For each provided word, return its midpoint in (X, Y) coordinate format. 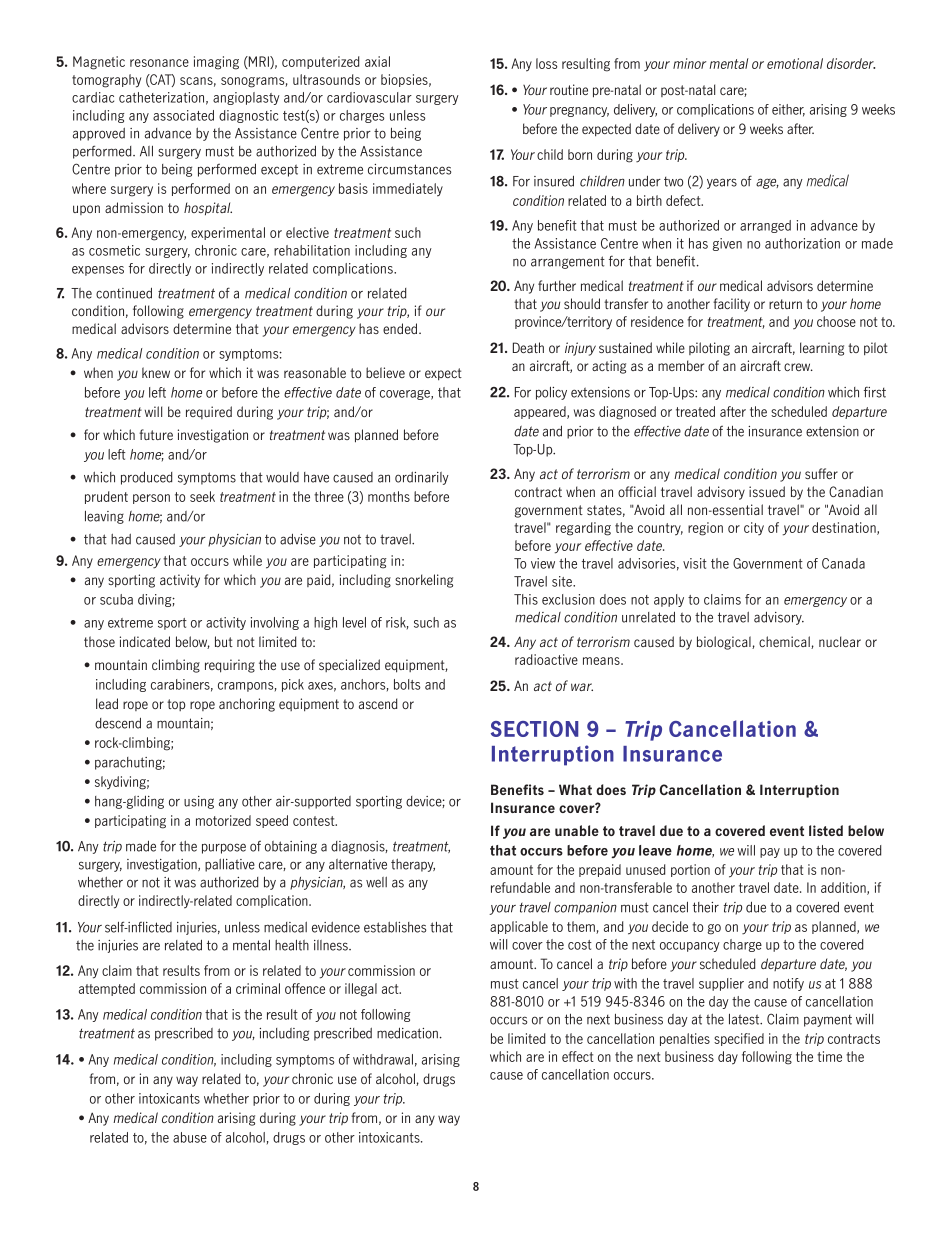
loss (546, 63)
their (706, 907)
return (785, 304)
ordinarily (422, 478)
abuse (190, 1137)
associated (183, 115)
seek (202, 496)
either (788, 110)
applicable (519, 927)
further (557, 285)
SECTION (534, 729)
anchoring (247, 705)
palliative (230, 865)
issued (767, 491)
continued (124, 293)
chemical (785, 642)
